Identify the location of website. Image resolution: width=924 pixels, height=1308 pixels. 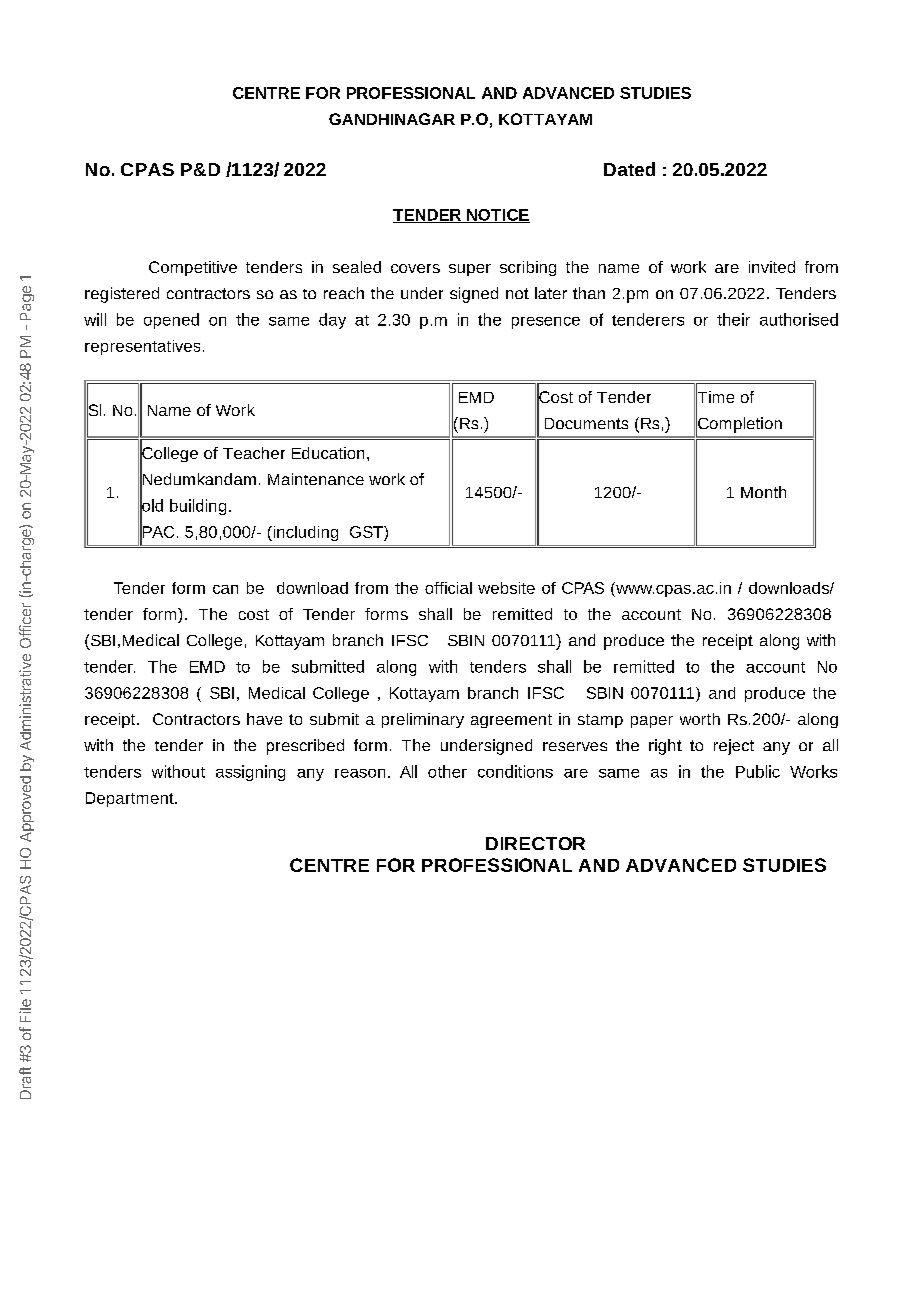
(506, 588).
